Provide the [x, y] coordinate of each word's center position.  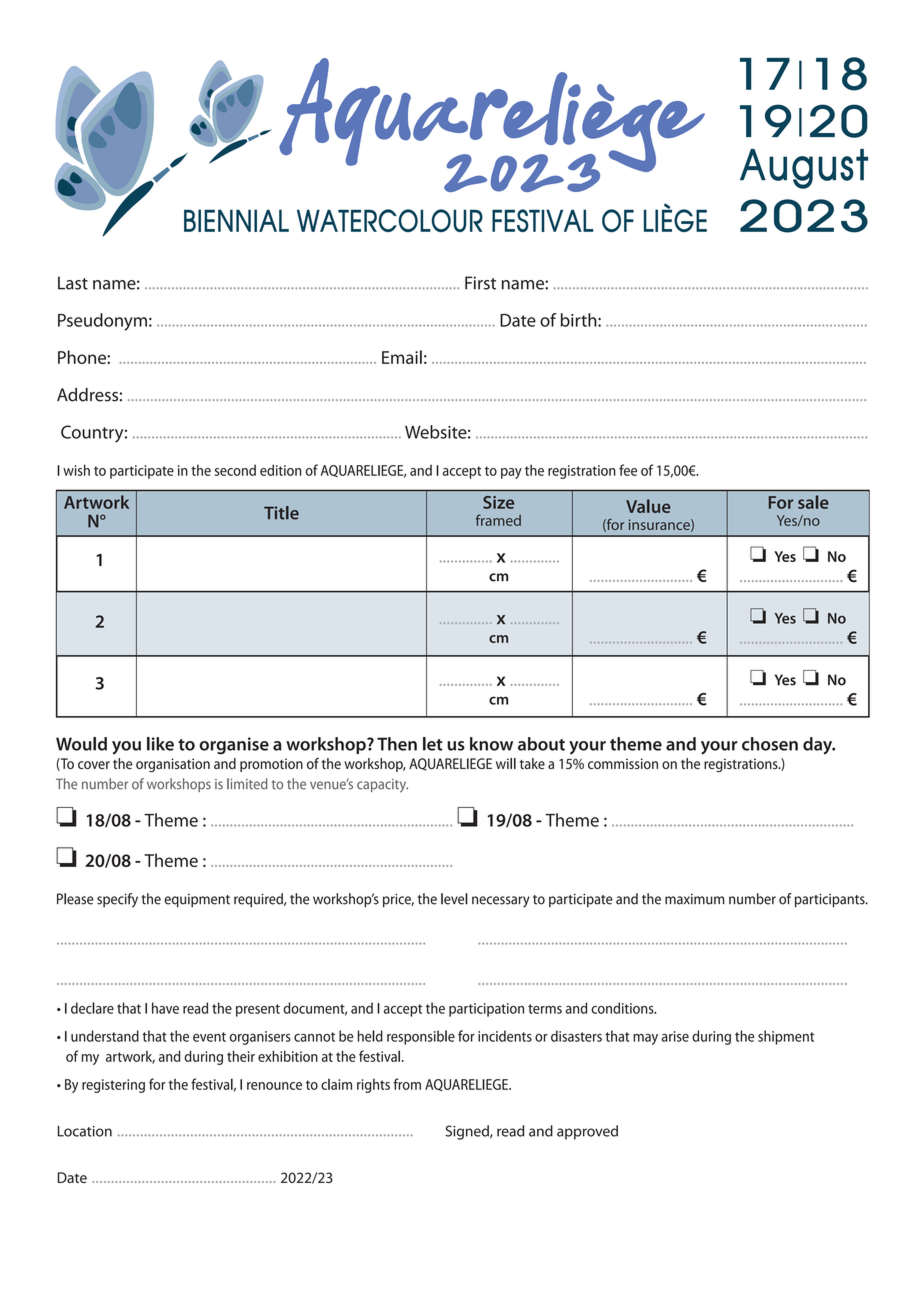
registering [113, 1086]
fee [628, 470]
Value [648, 506]
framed [498, 520]
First [480, 283]
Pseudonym [102, 322]
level [454, 899]
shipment [786, 1037]
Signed [468, 1132]
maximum [694, 899]
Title [281, 513]
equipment [197, 900]
